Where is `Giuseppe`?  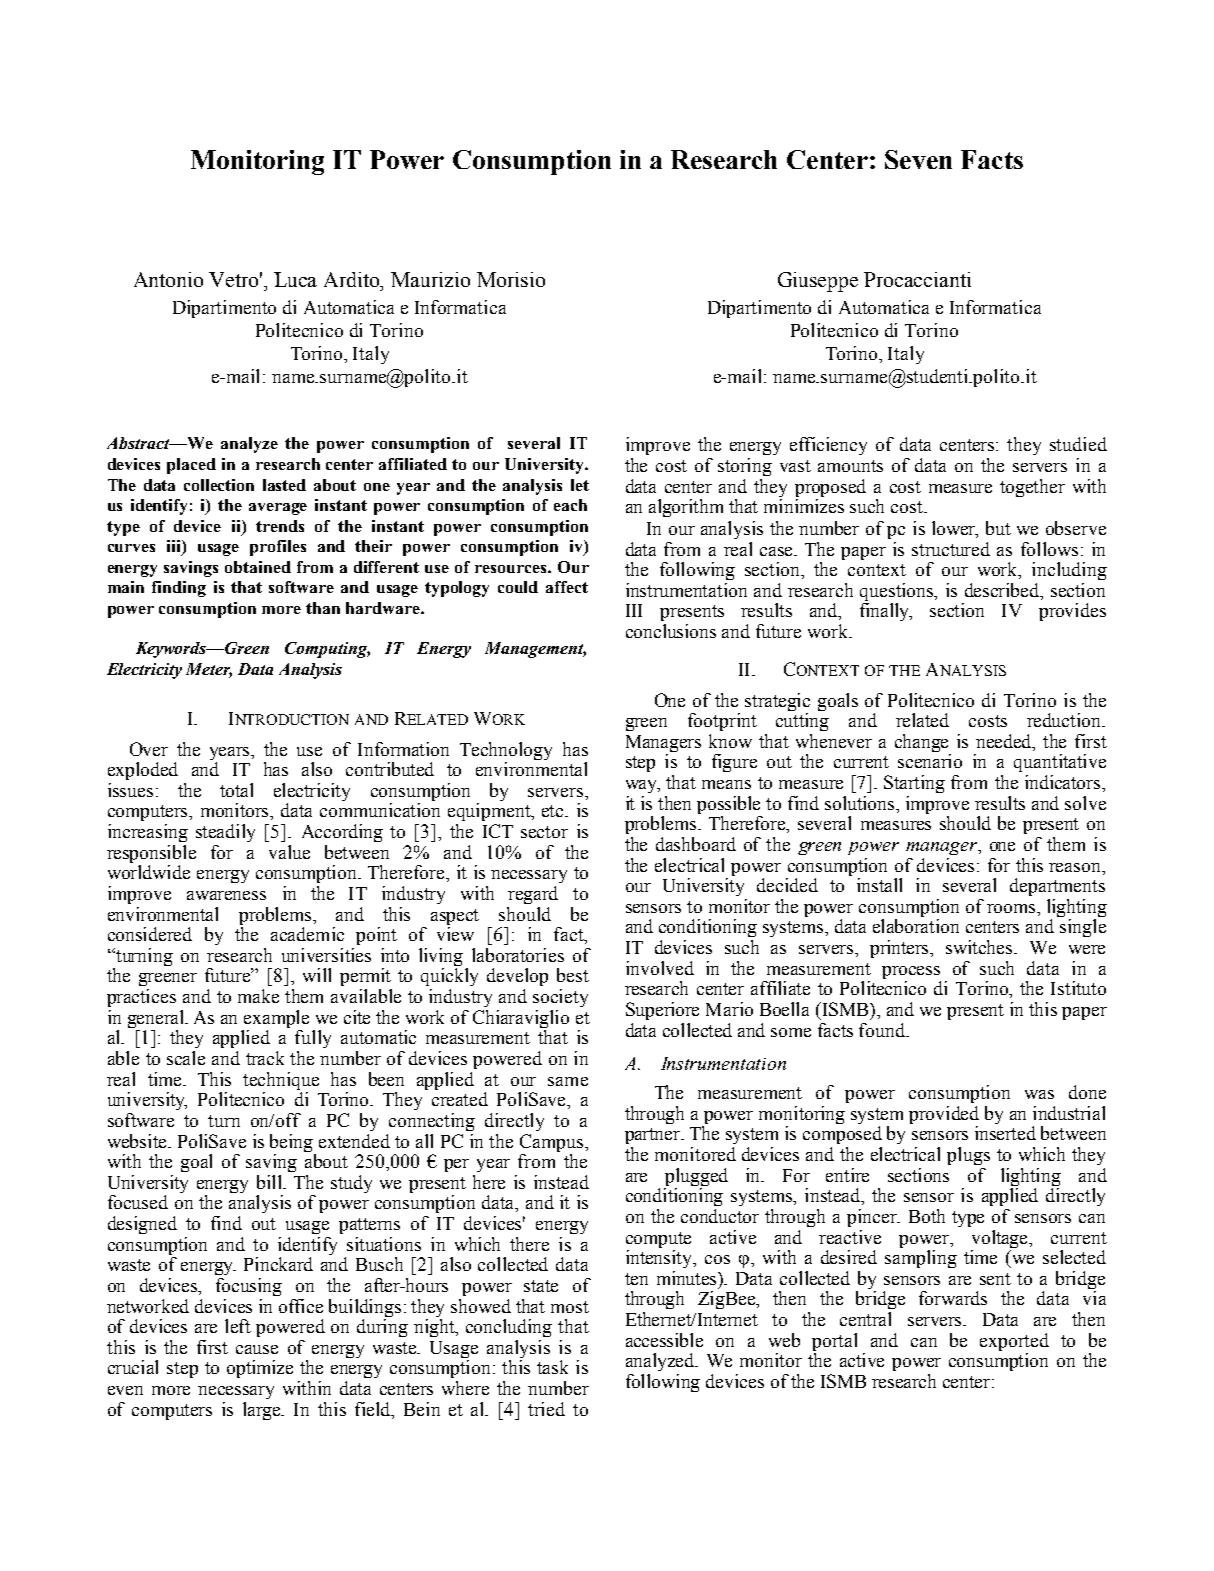 Giuseppe is located at coordinates (818, 282).
